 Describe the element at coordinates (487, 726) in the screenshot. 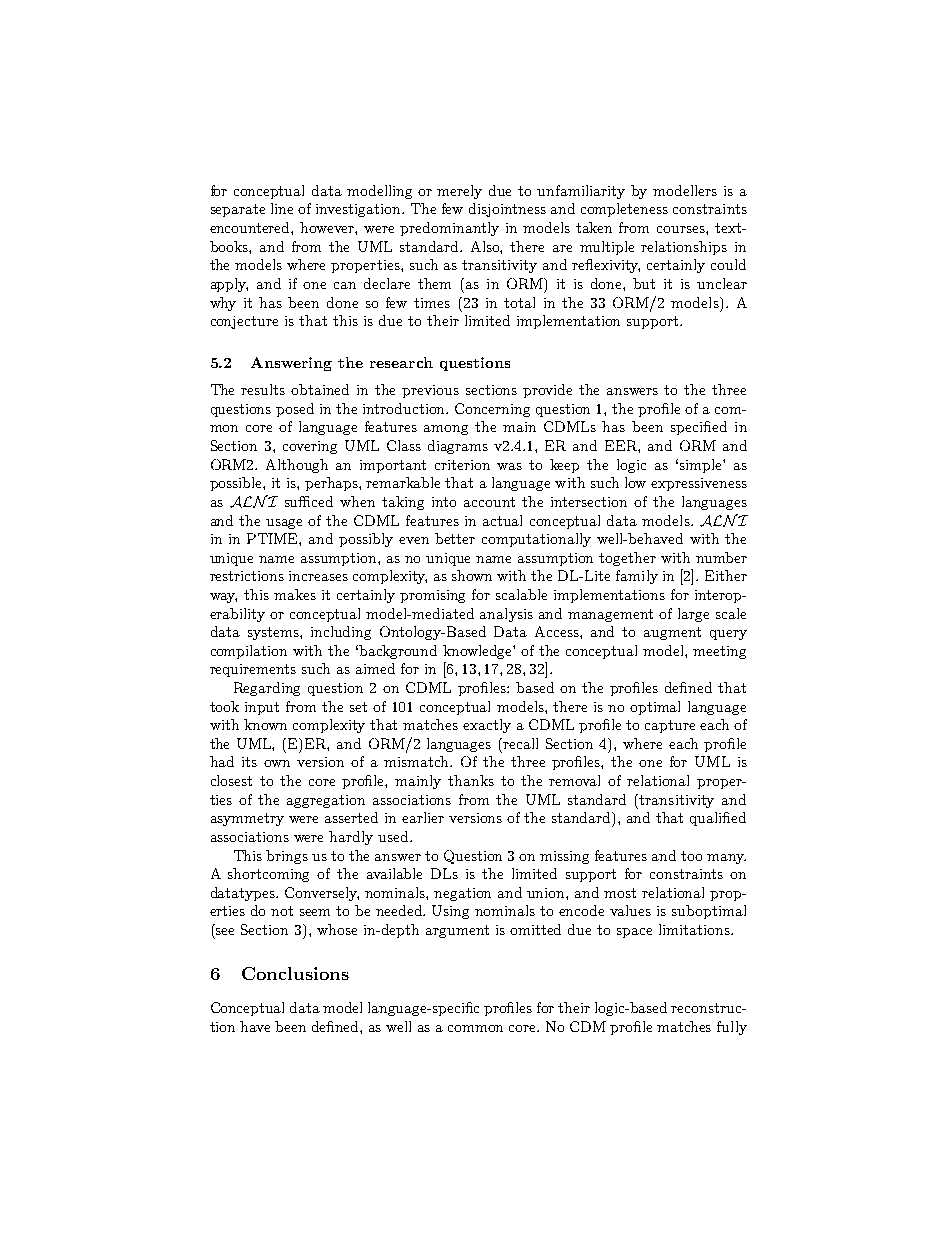

I see `exactly` at that location.
